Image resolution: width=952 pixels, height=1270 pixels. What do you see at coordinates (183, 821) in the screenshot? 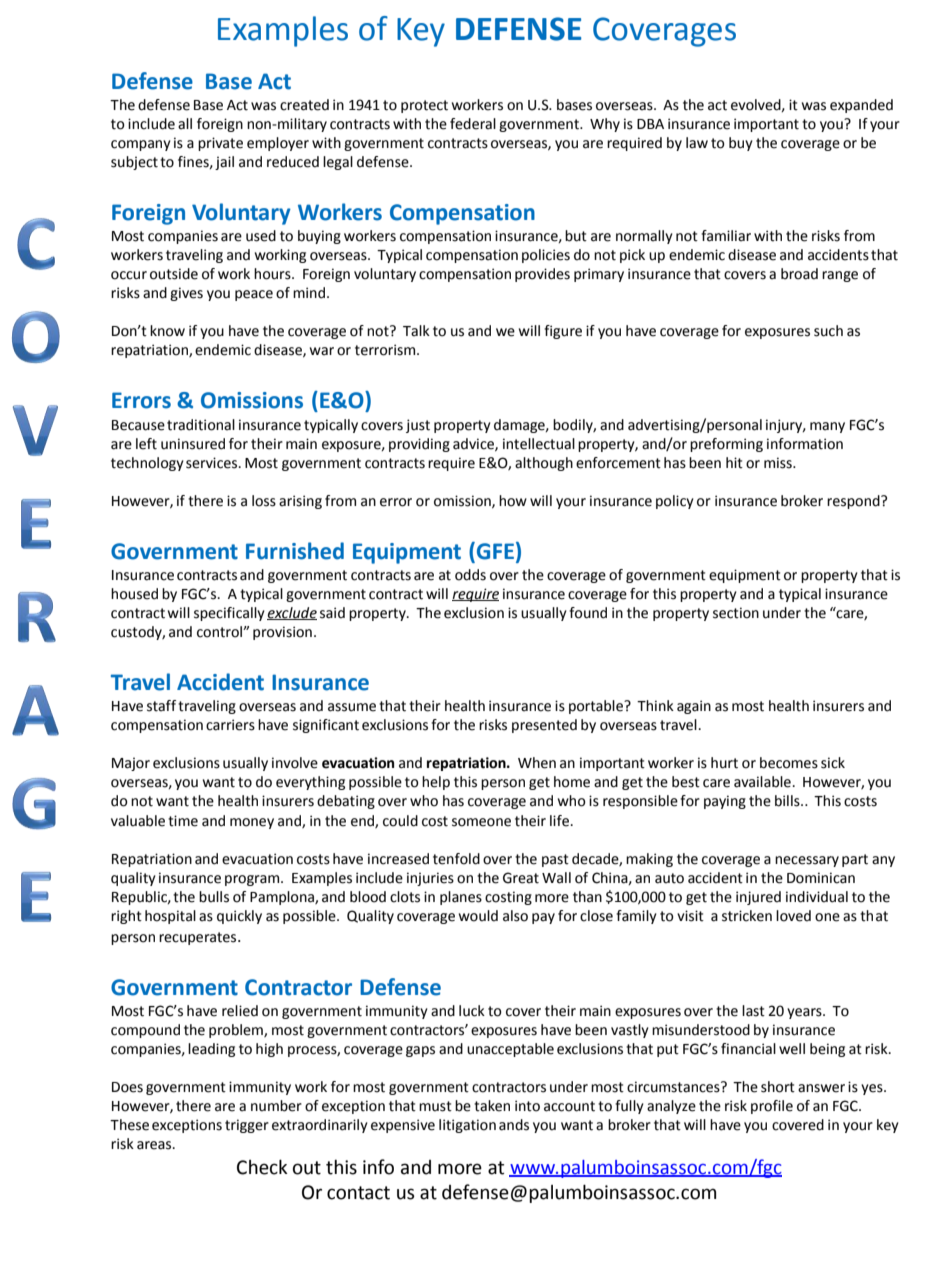
I see `time` at bounding box center [183, 821].
